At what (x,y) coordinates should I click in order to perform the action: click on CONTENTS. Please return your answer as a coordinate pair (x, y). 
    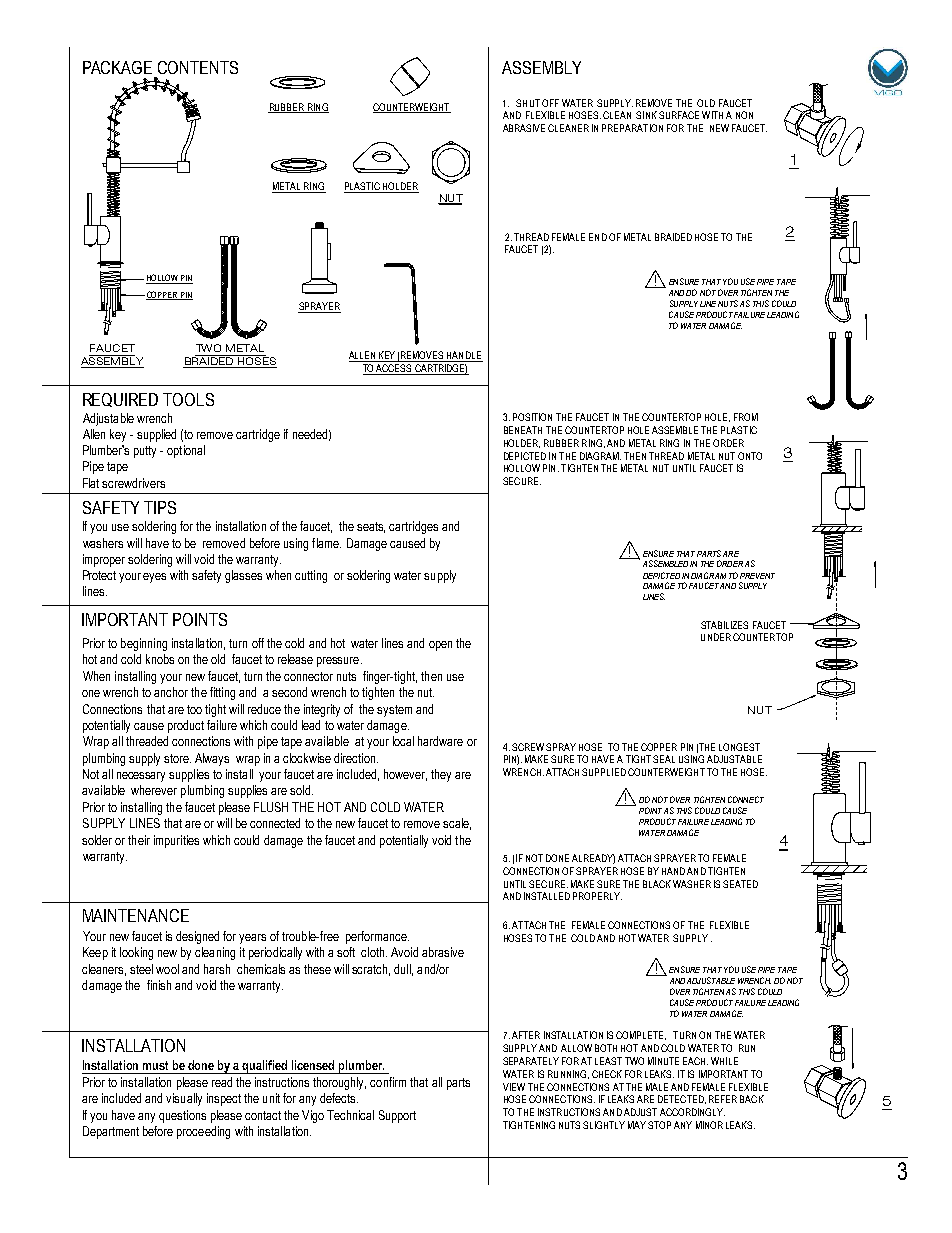
    Looking at the image, I should click on (198, 67).
